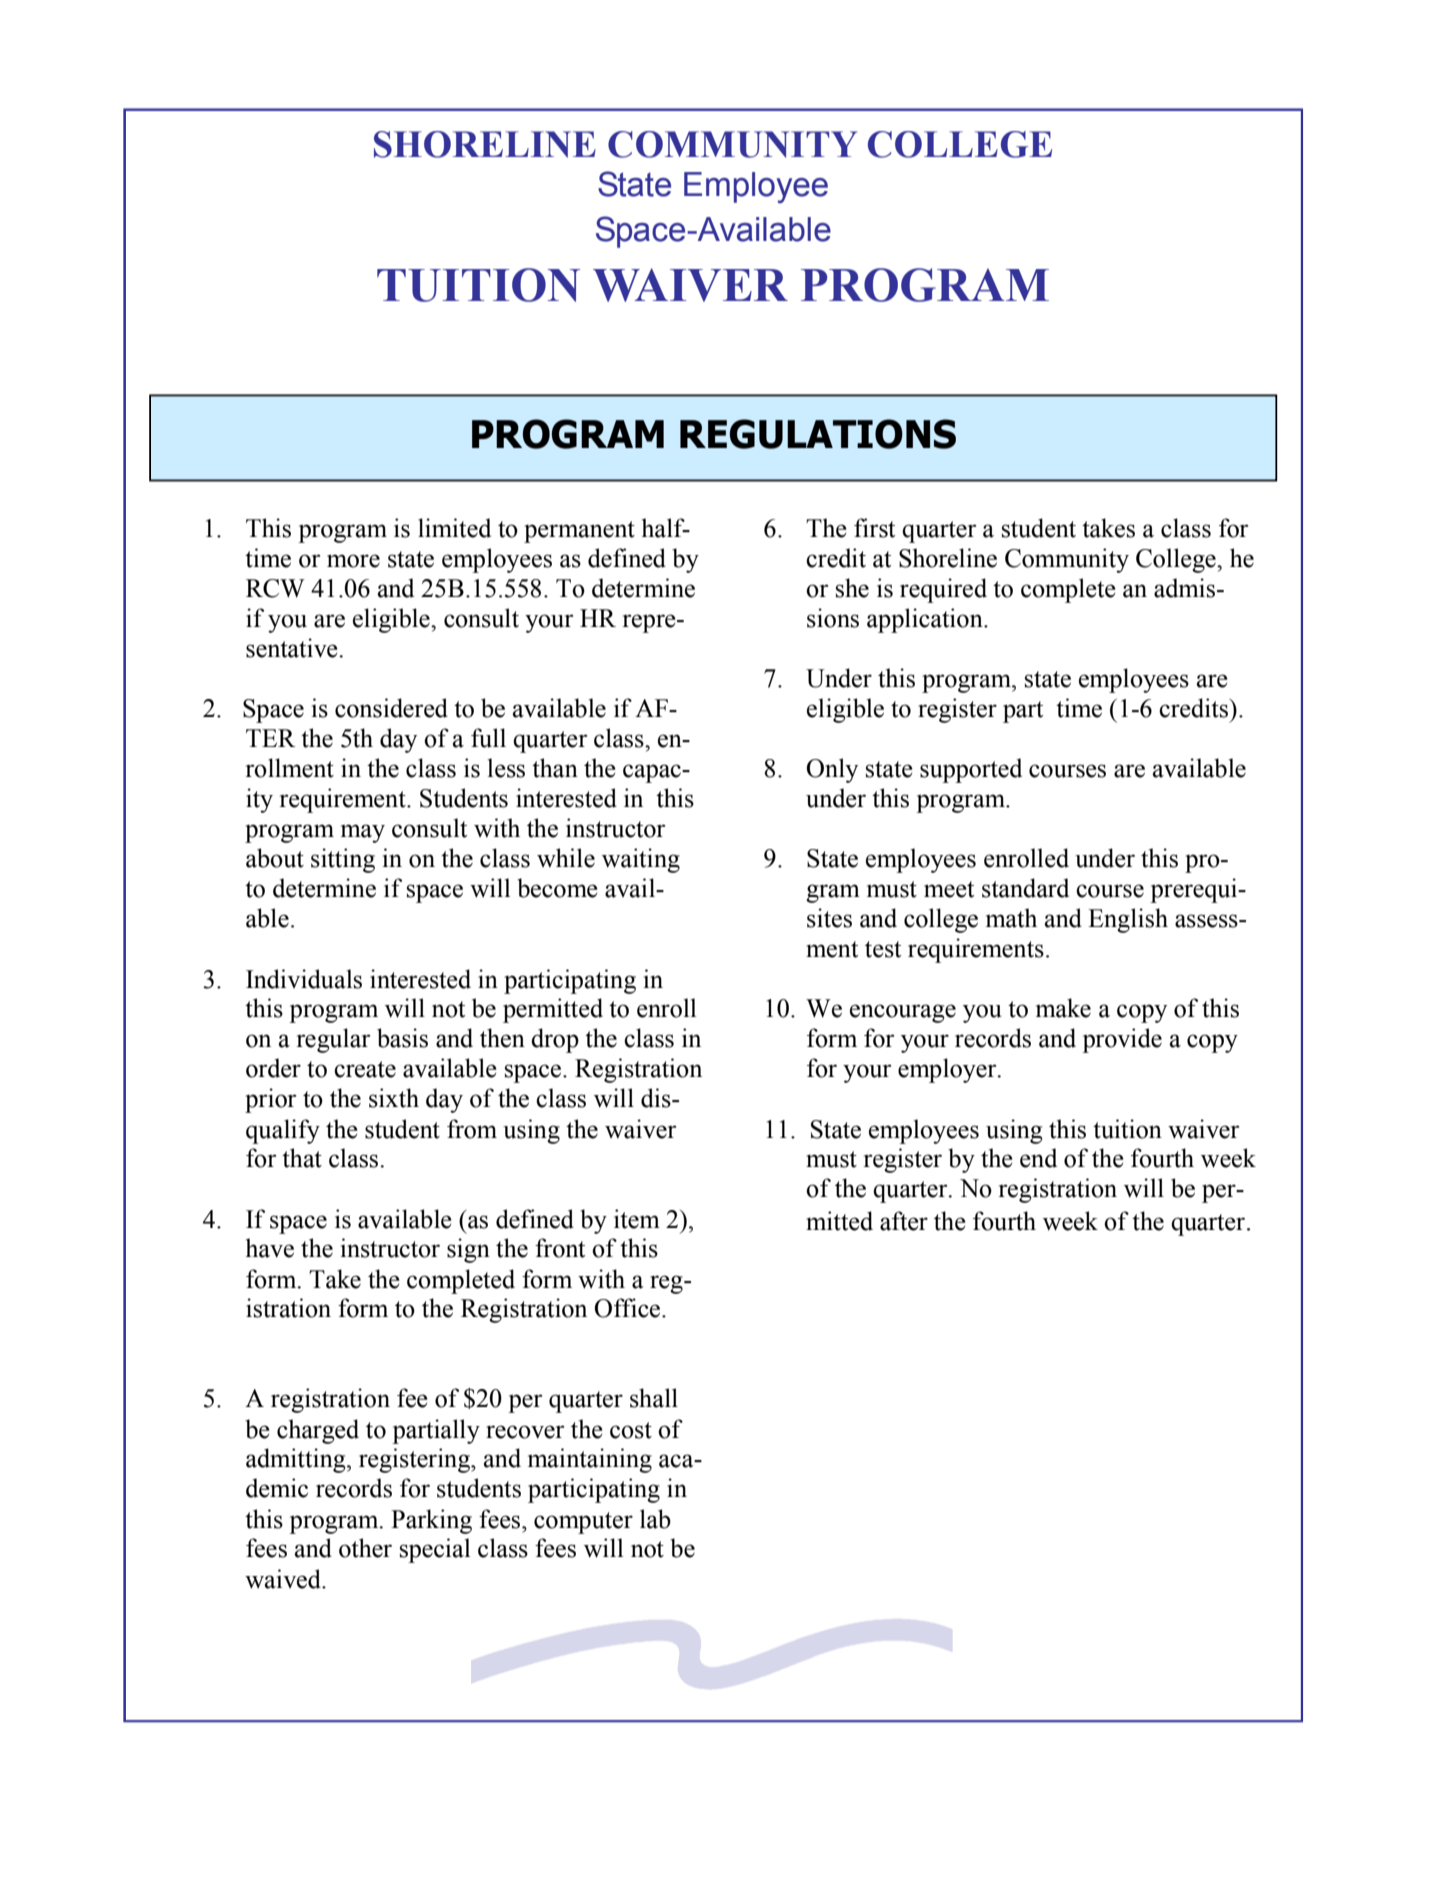 The height and width of the image is (1879, 1452). I want to click on computer, so click(583, 1523).
